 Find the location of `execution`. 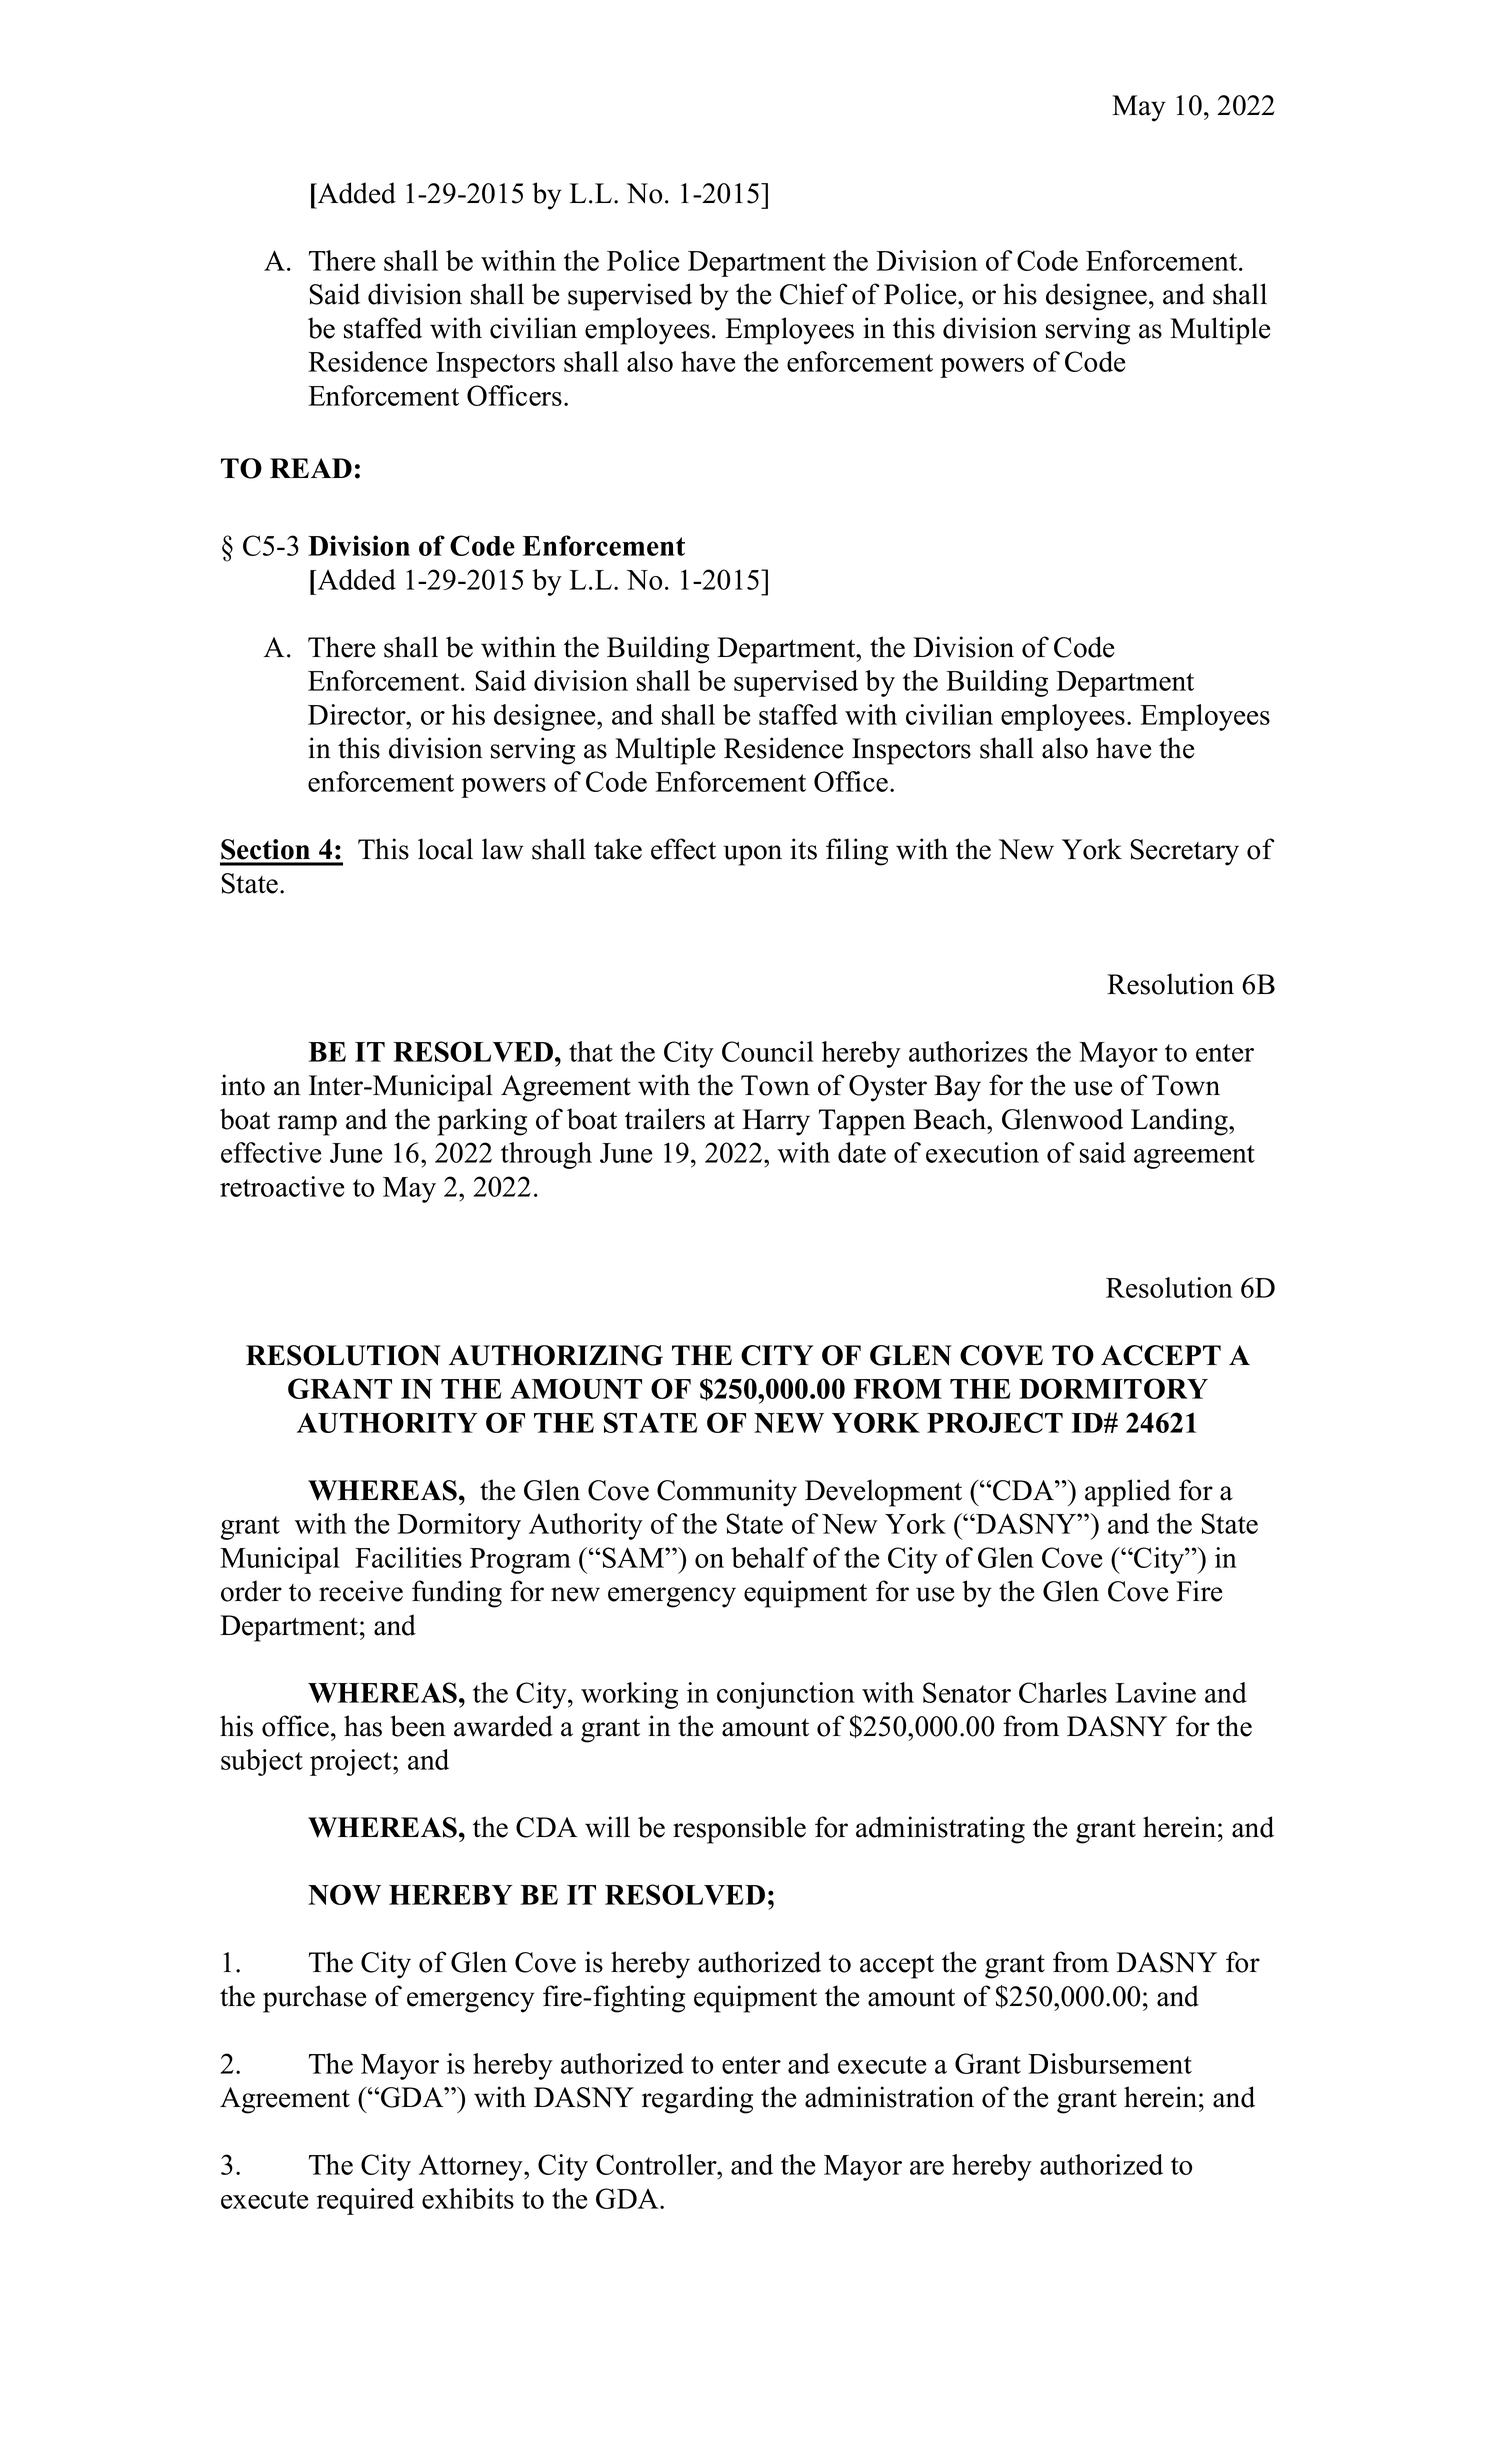

execution is located at coordinates (982, 1152).
